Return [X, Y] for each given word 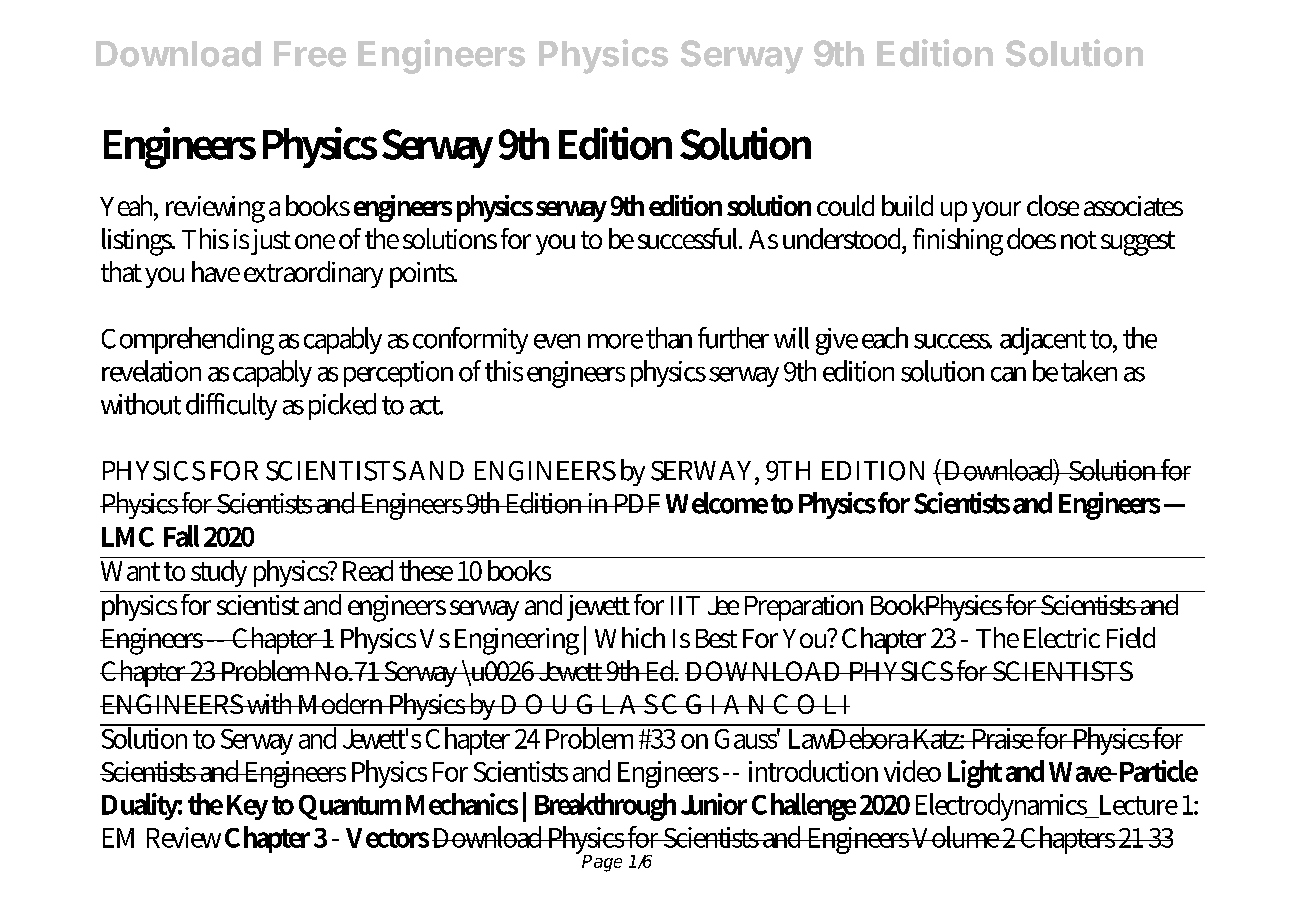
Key [247, 807]
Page [602, 863]
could [845, 205]
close [1053, 205]
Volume [955, 837]
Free [310, 54]
